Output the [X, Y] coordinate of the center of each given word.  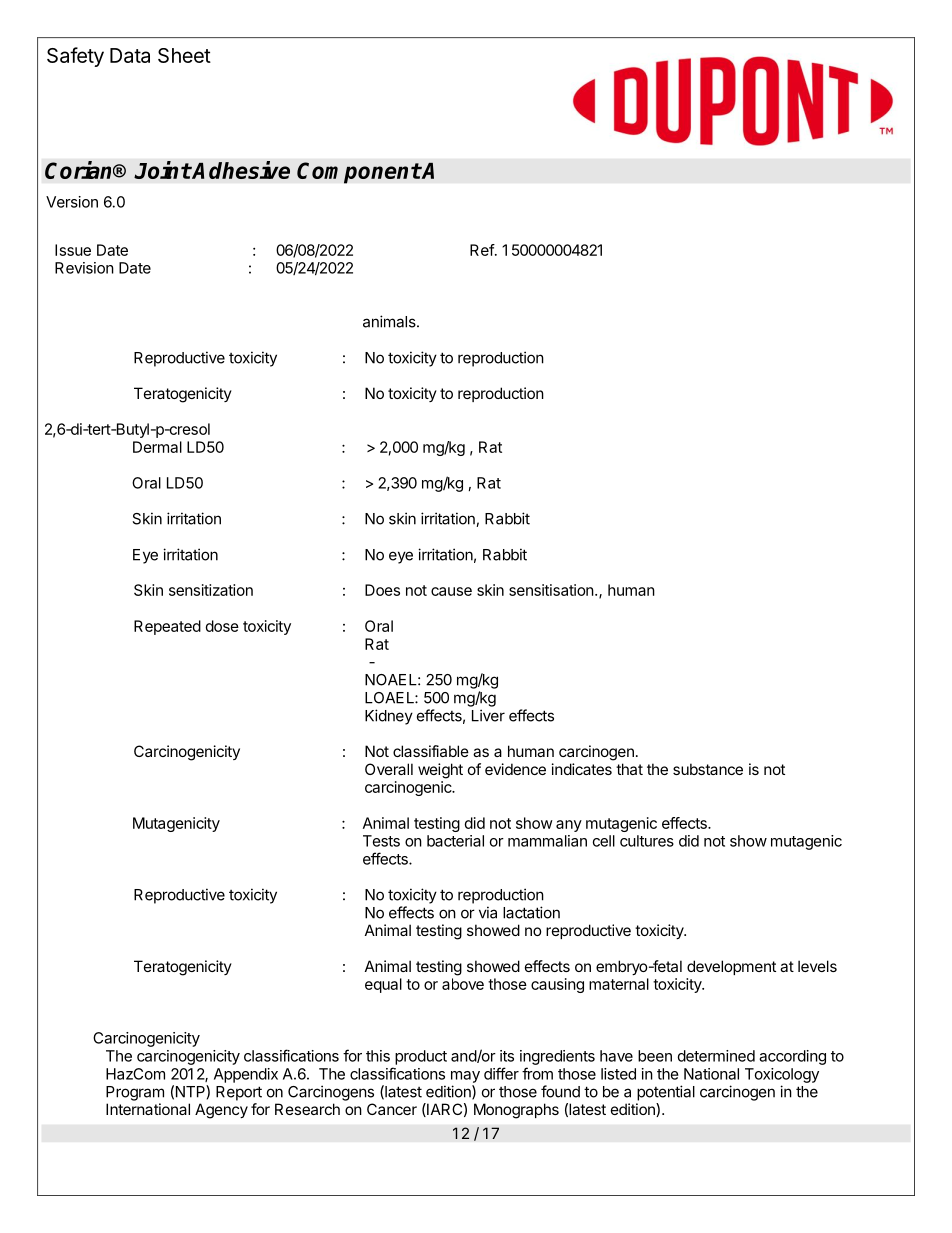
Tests [381, 841]
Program [135, 1093]
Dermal [157, 447]
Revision [84, 268]
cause [451, 591]
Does [382, 590]
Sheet [184, 55]
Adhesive [240, 170]
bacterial [455, 841]
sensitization [211, 590]
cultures [647, 841]
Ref [482, 250]
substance [708, 769]
